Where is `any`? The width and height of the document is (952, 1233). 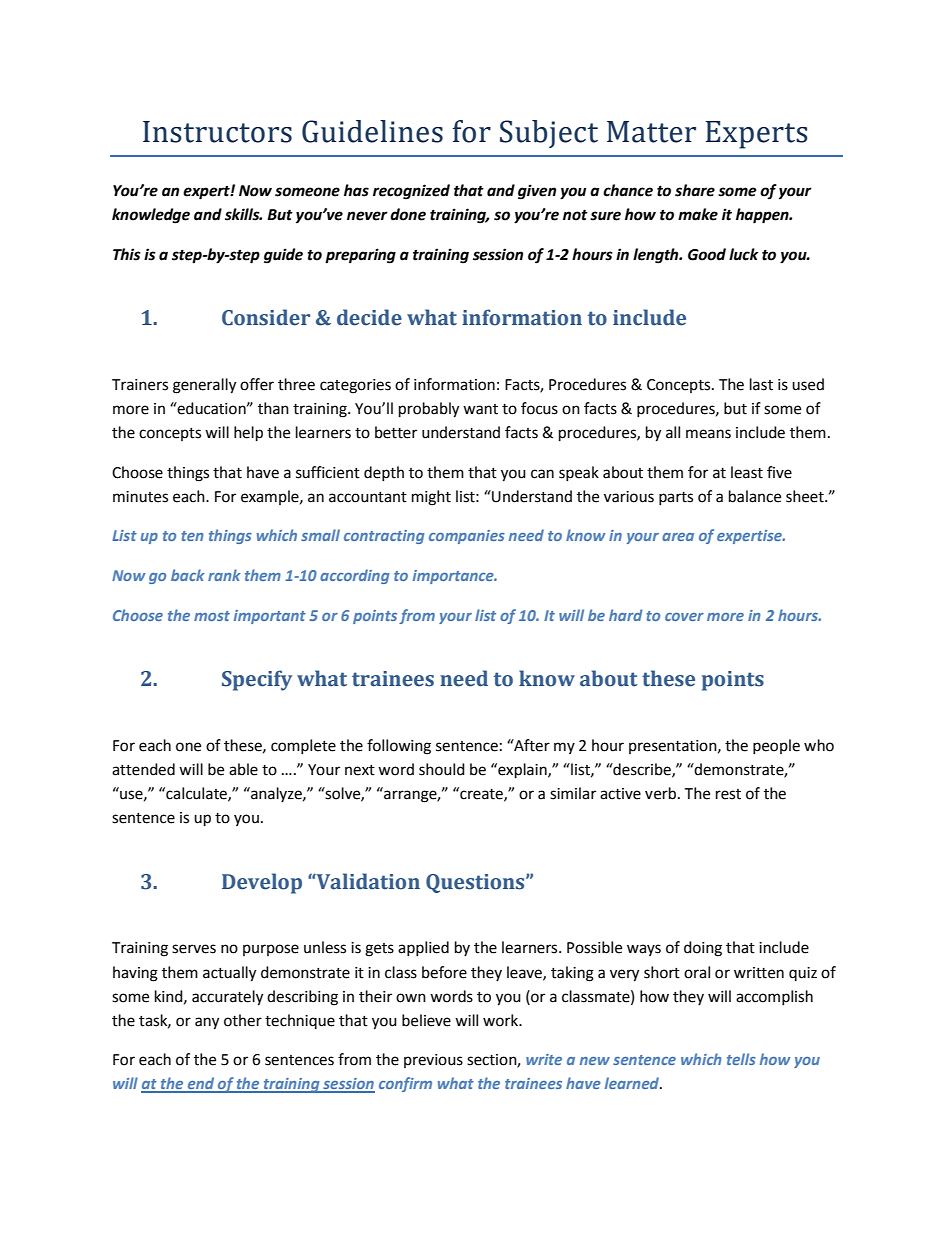
any is located at coordinates (207, 1023).
